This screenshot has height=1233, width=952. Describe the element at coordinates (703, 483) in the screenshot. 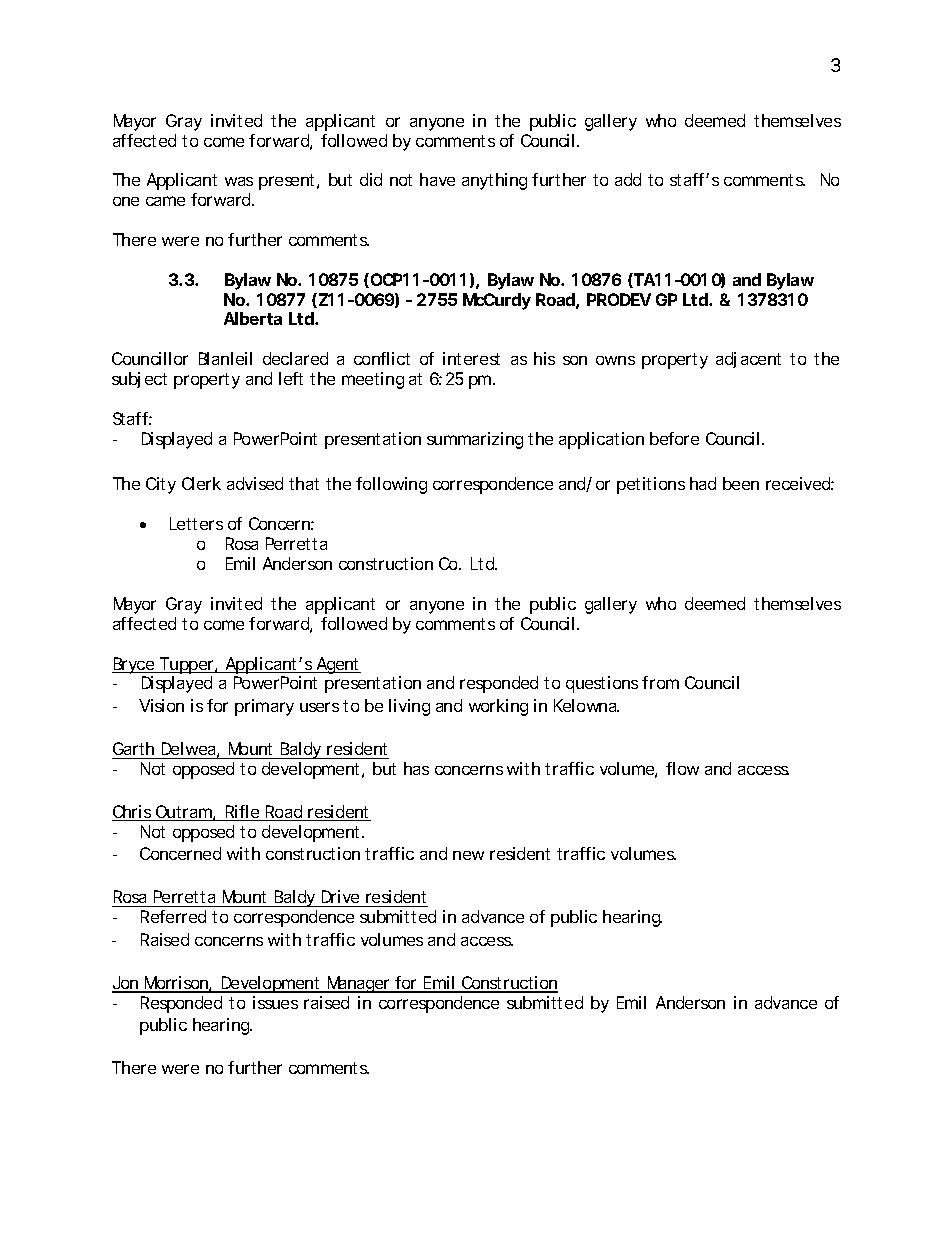

I see `had` at that location.
